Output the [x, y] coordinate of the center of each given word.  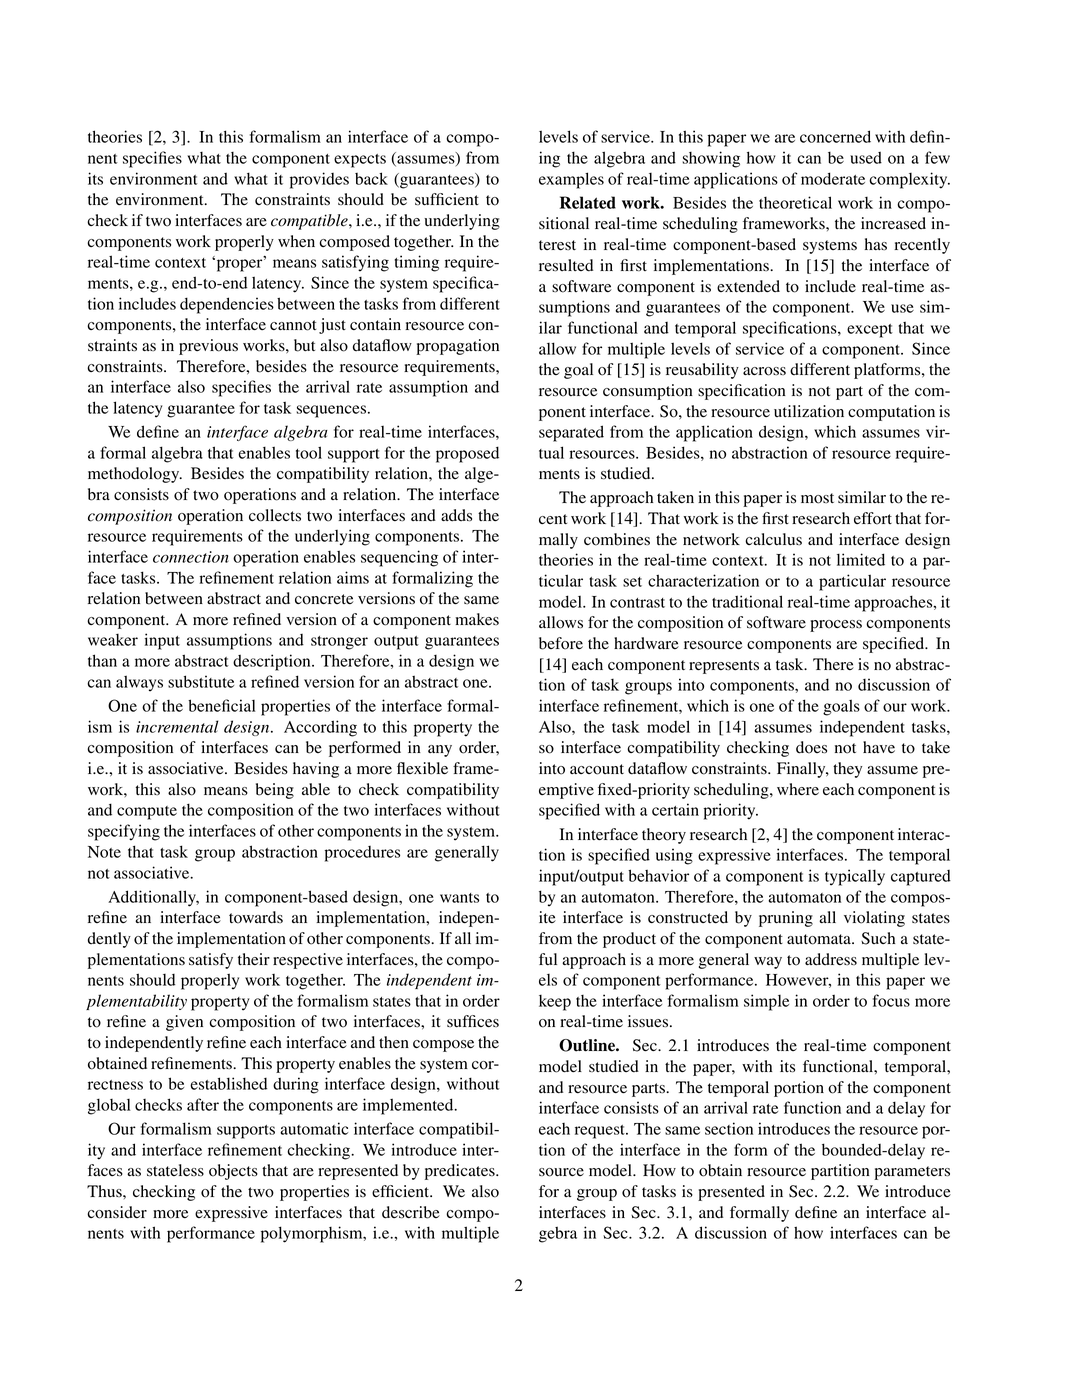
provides [319, 180]
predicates [461, 1172]
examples [571, 180]
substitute [201, 681]
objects [233, 1172]
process [836, 626]
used [866, 158]
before [561, 643]
